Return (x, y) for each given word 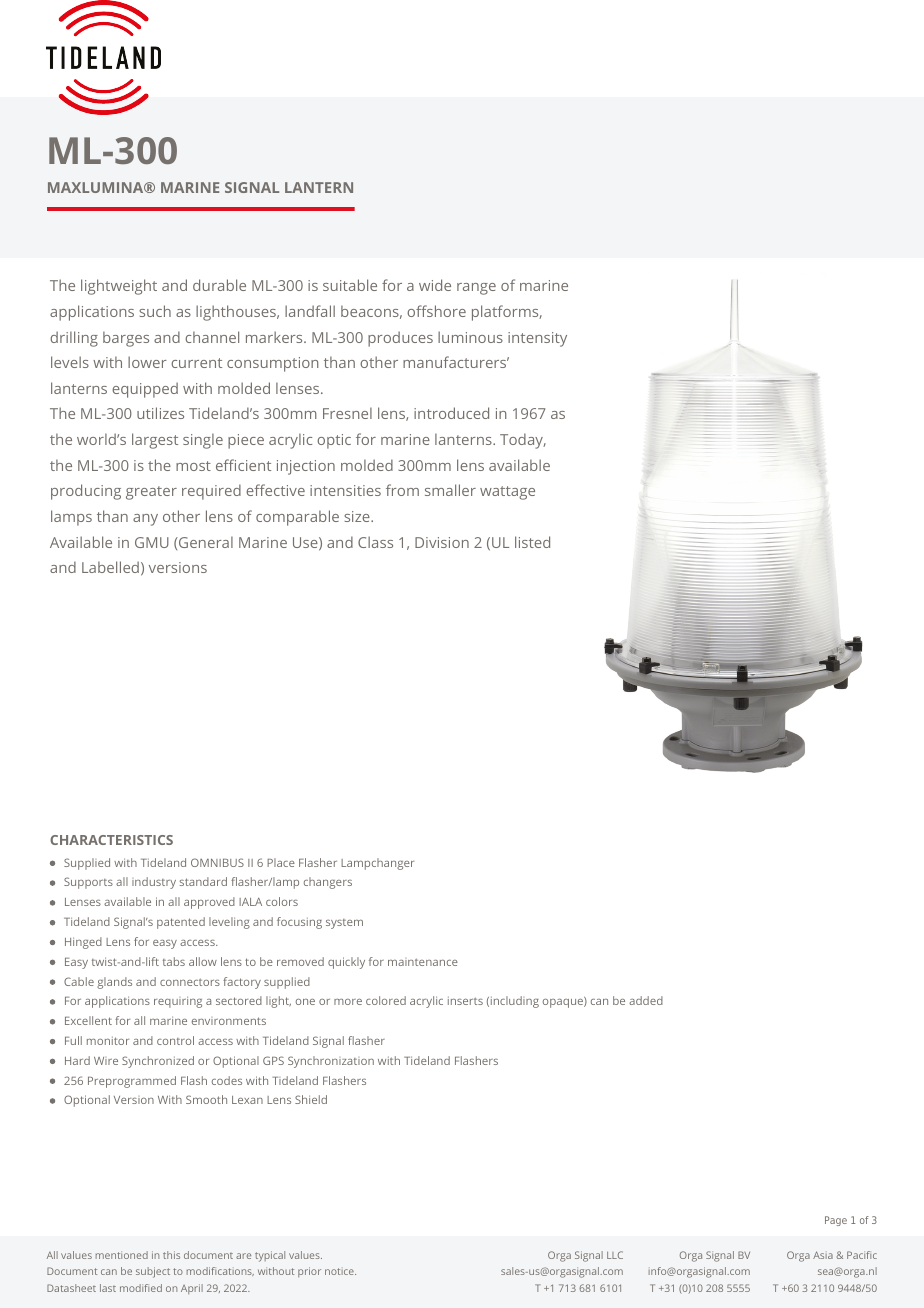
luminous (470, 337)
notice (340, 1271)
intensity (537, 339)
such (155, 311)
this (171, 1255)
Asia (823, 1255)
